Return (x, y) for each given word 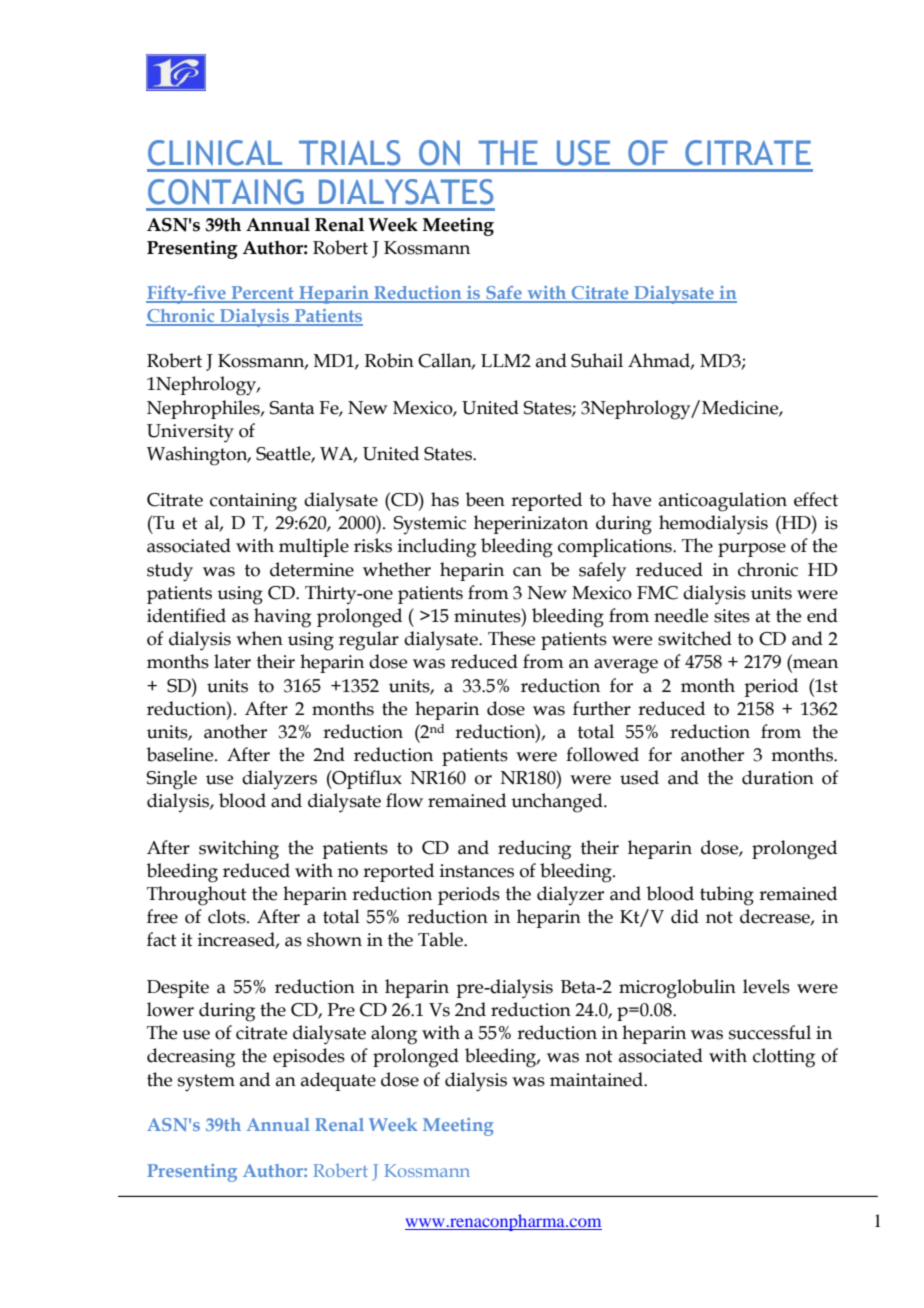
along (394, 1035)
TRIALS (349, 153)
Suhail (597, 360)
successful (770, 1032)
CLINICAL (215, 153)
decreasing (191, 1058)
